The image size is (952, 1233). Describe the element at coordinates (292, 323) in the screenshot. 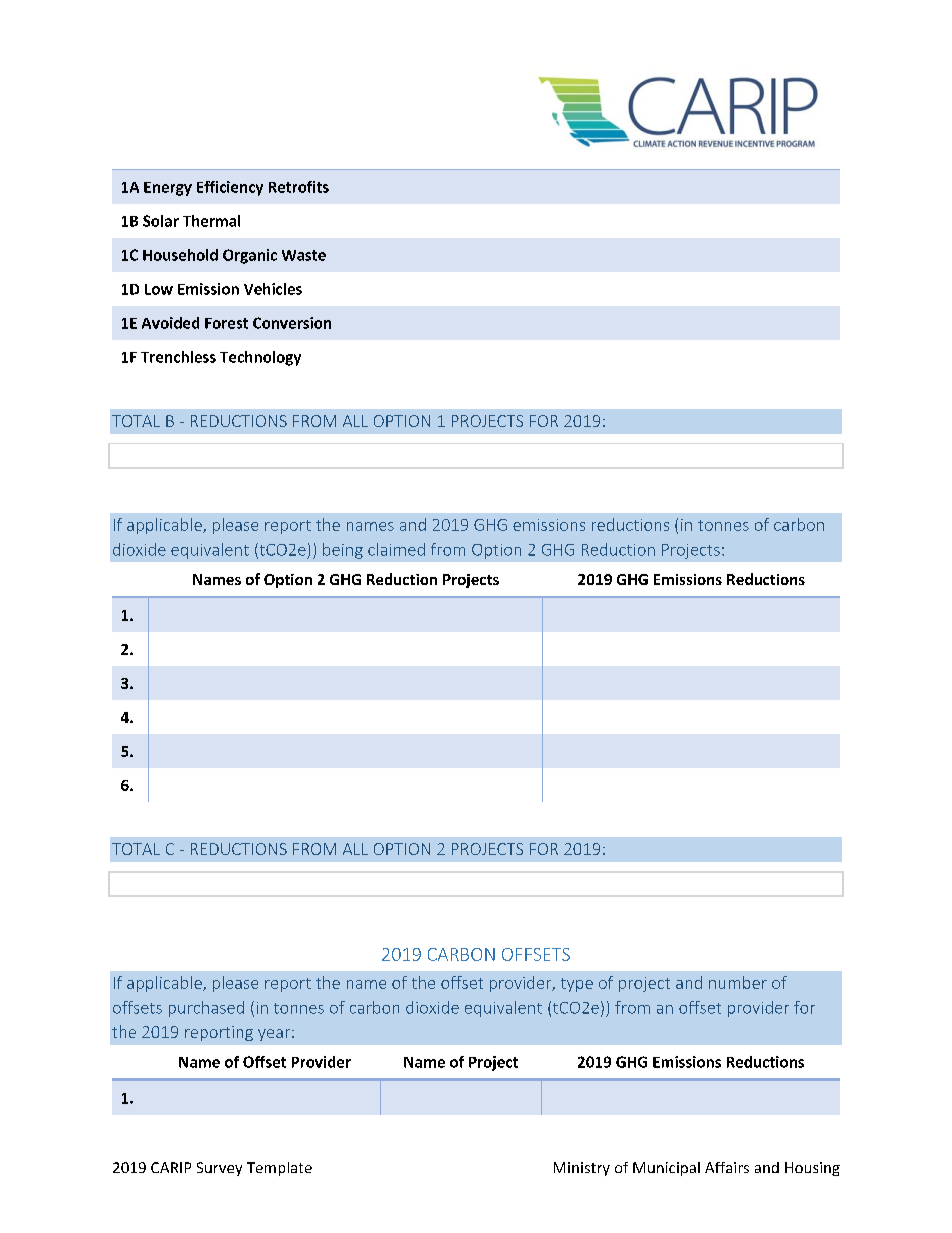

I see `Conversion` at that location.
